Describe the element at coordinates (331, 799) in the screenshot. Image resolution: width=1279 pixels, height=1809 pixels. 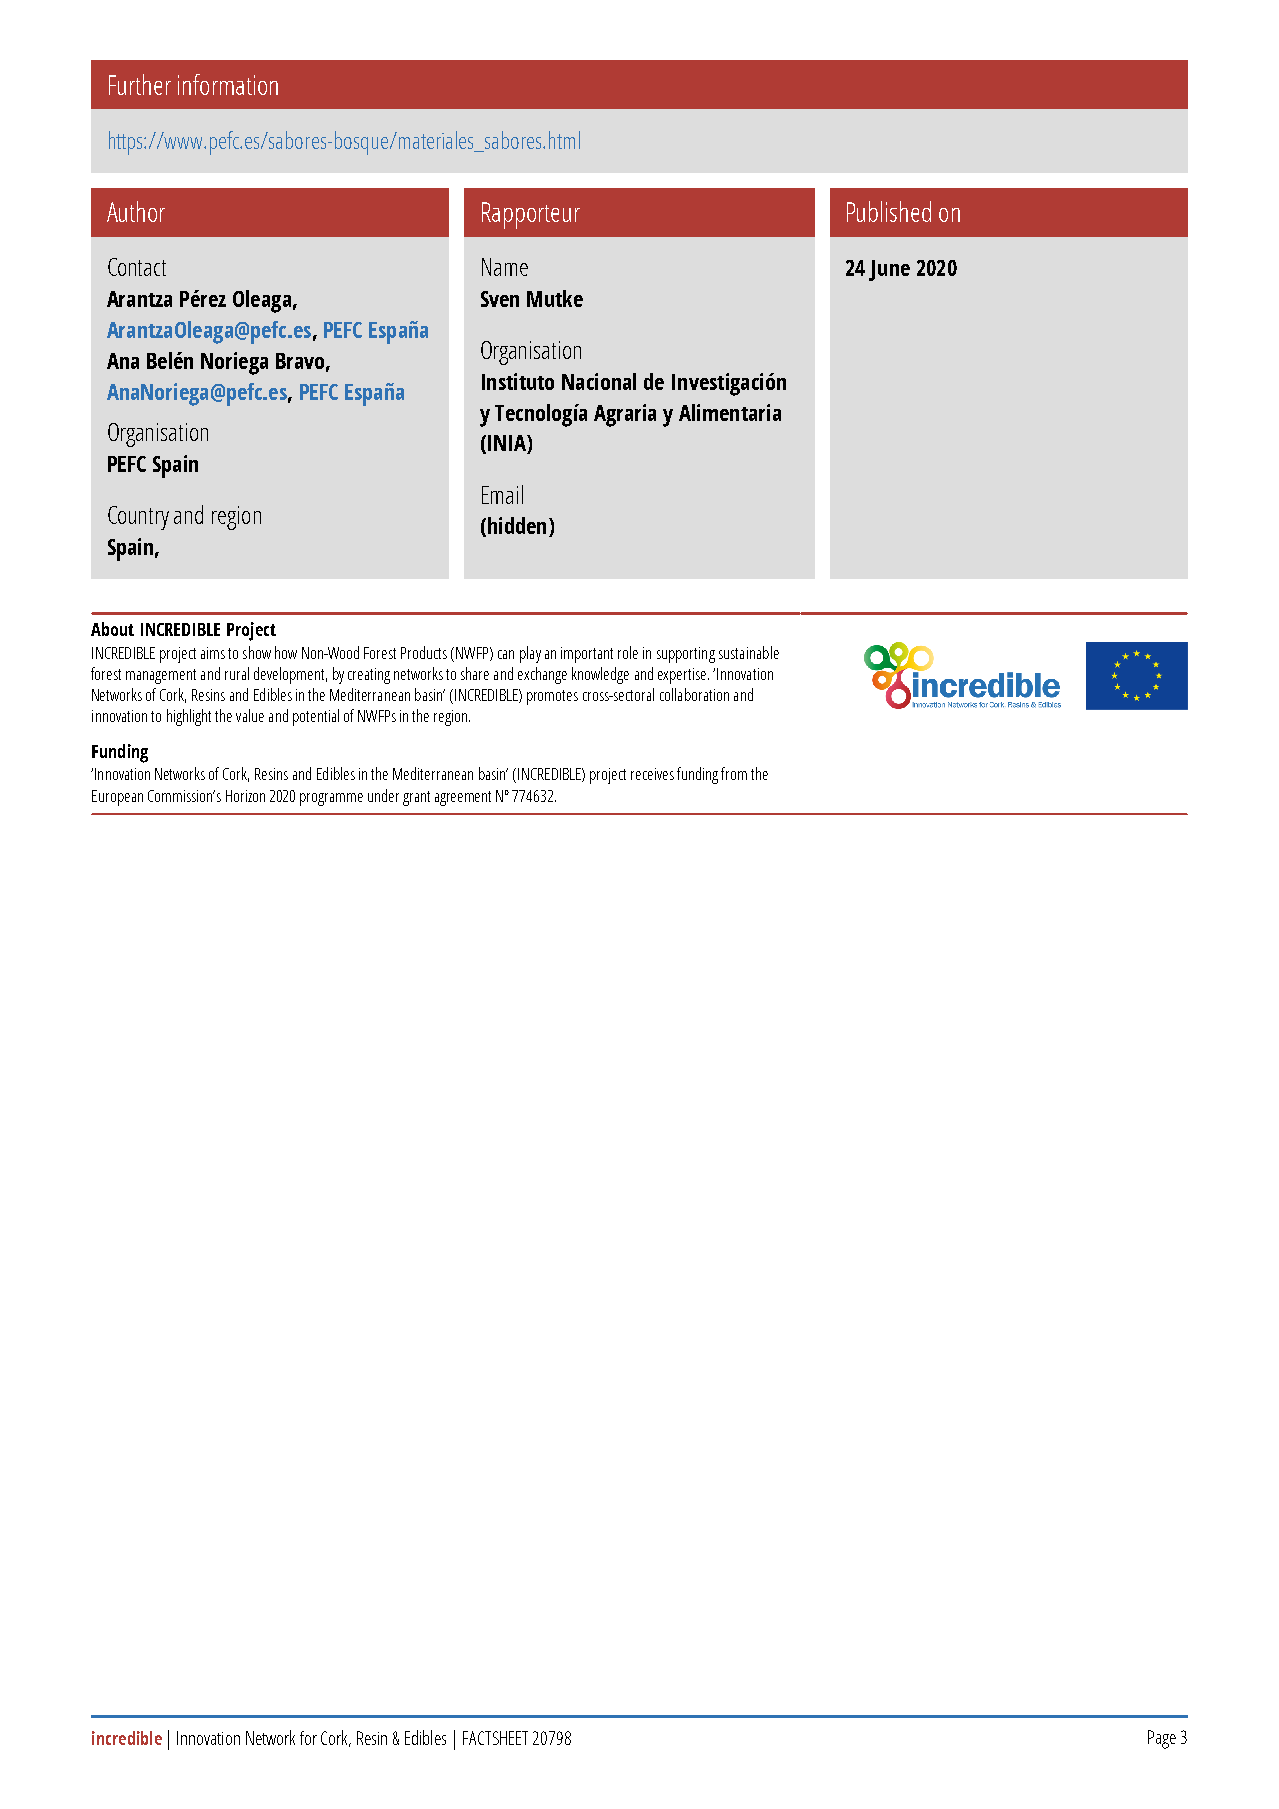
I see `programme` at that location.
